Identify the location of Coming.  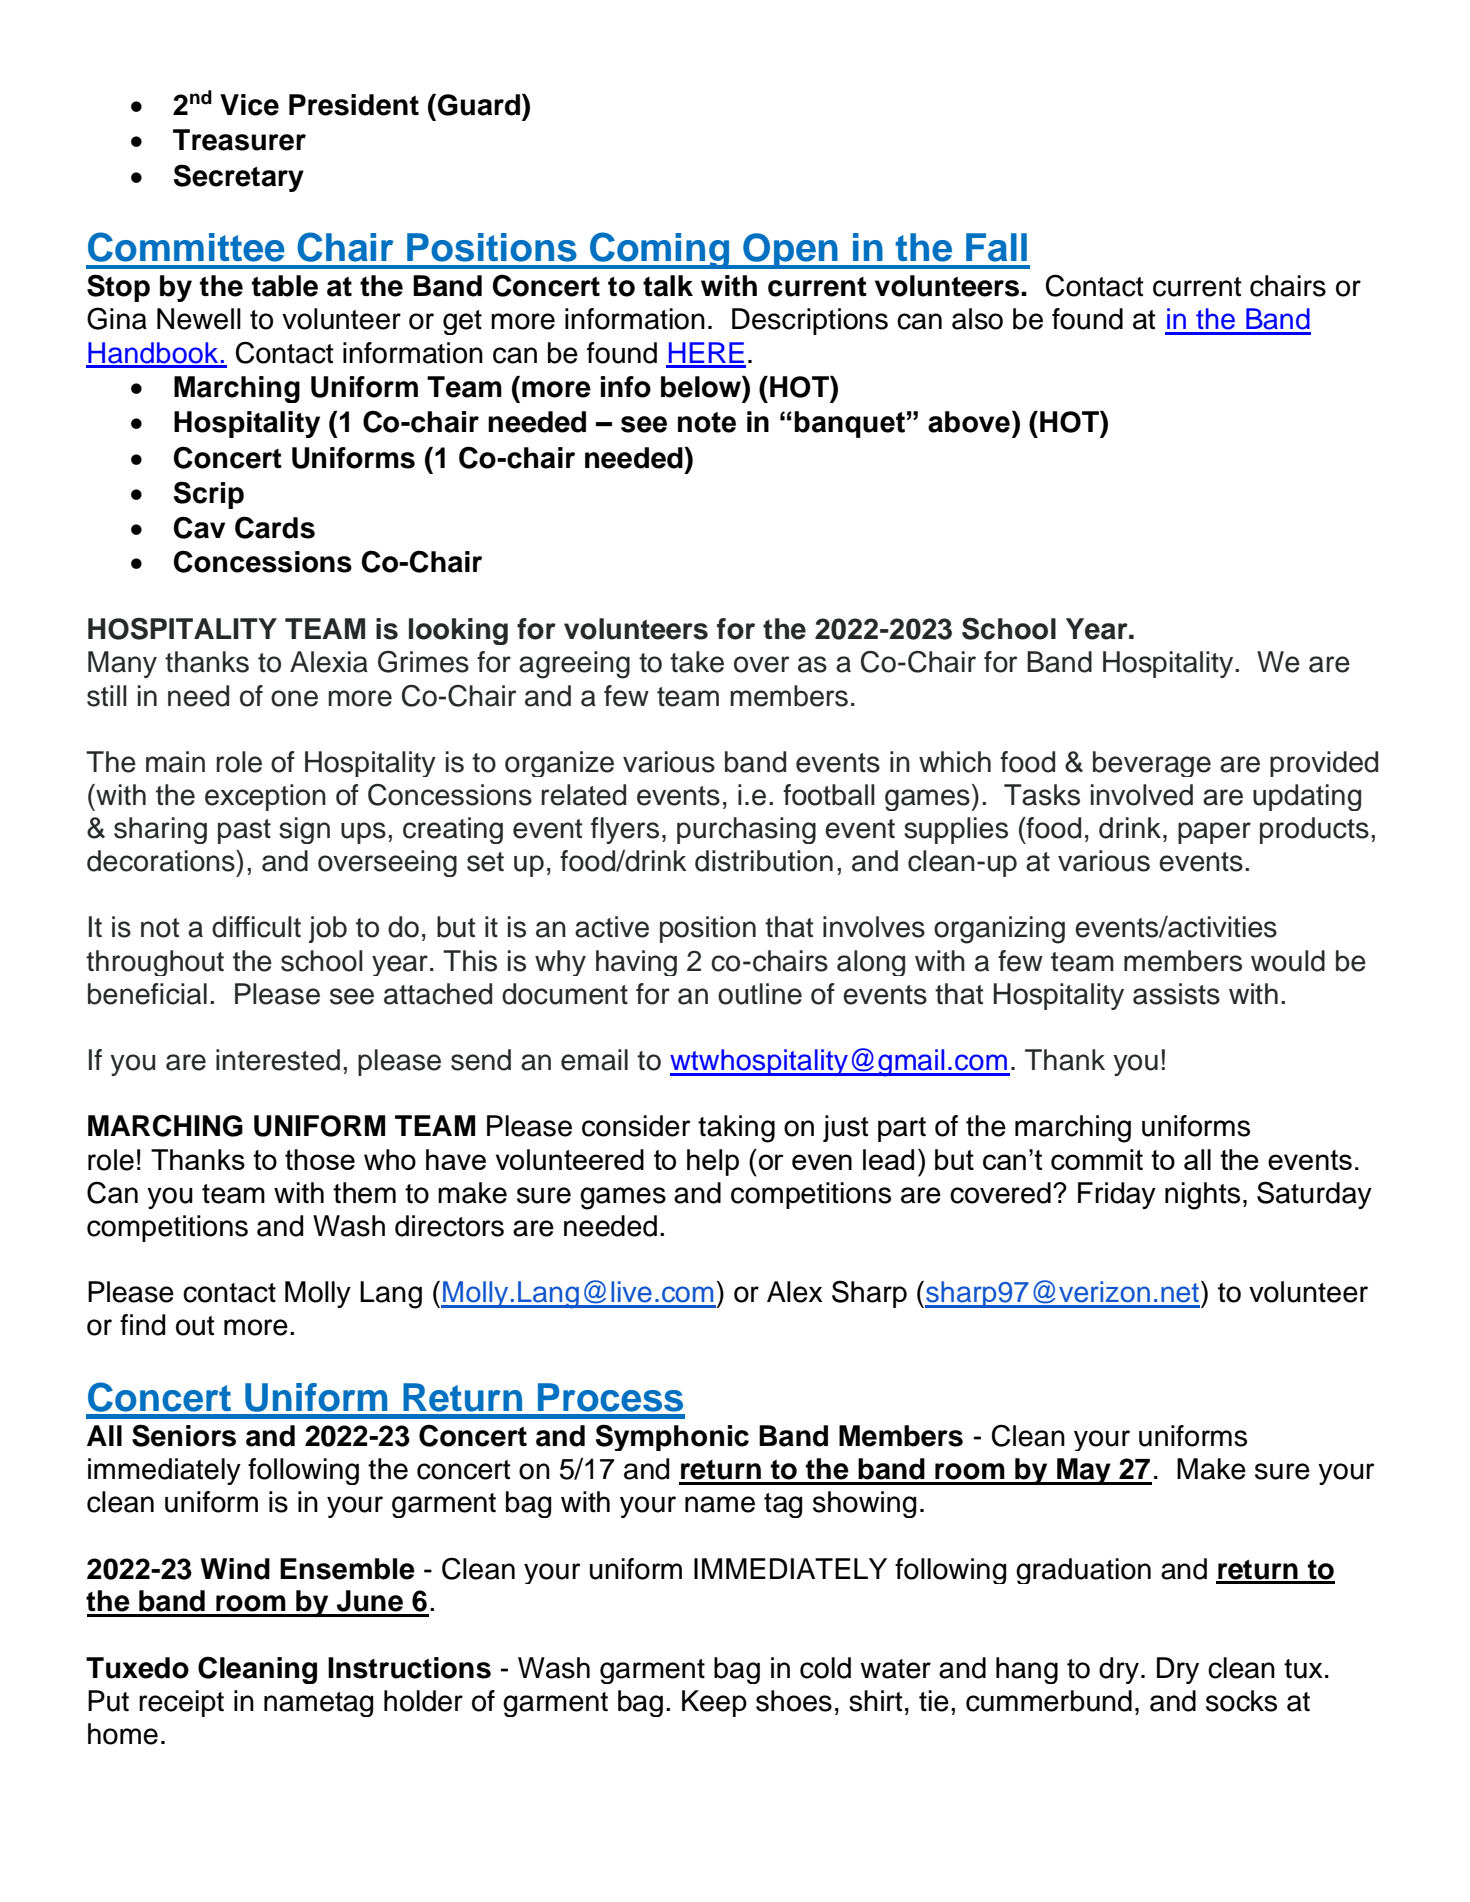
(659, 250).
